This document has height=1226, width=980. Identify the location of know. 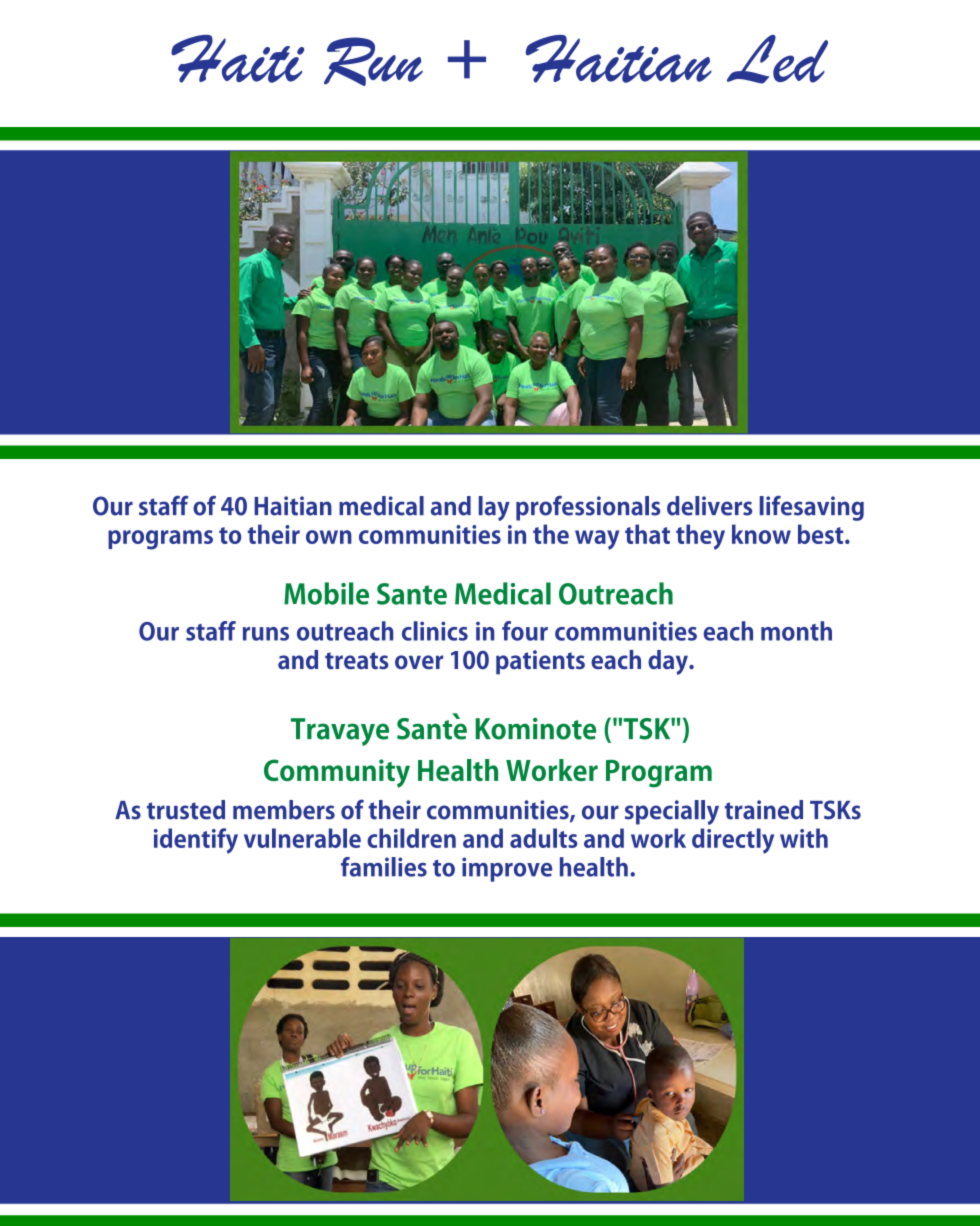
(761, 534).
